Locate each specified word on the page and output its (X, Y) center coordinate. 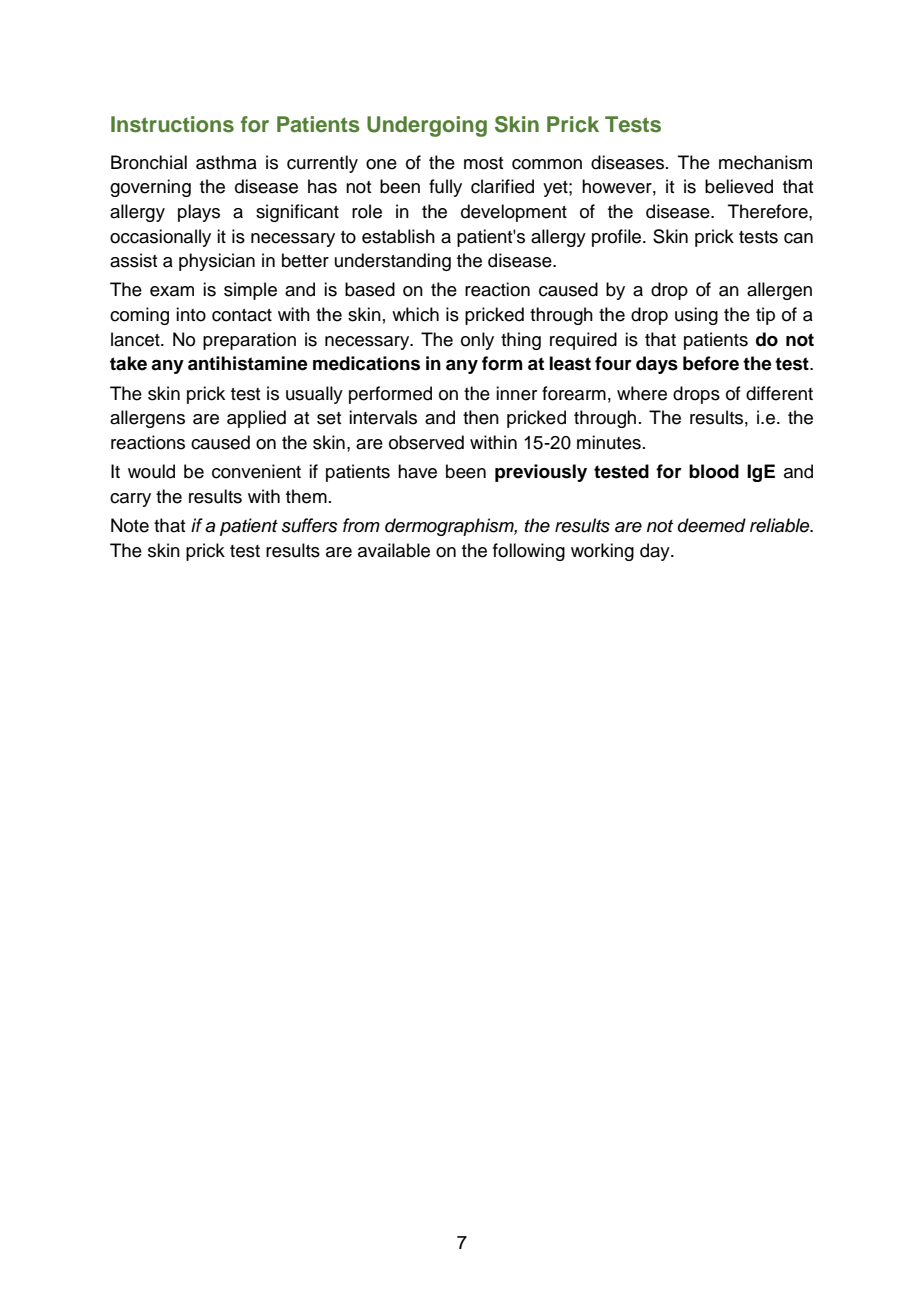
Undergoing (427, 126)
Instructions (172, 124)
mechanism (765, 162)
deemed (712, 525)
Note (130, 525)
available (394, 550)
